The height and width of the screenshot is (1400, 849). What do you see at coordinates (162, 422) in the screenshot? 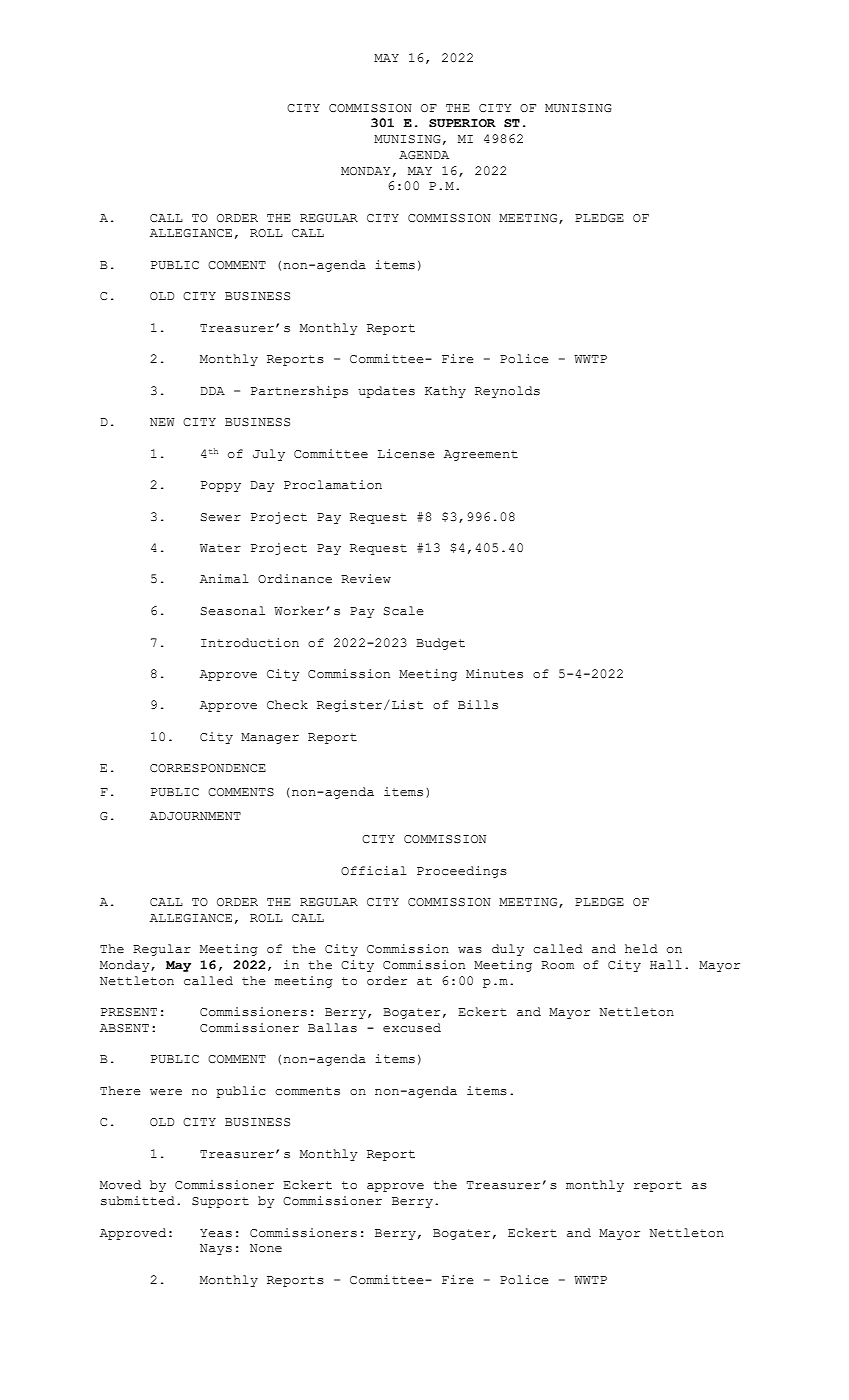
I see `NEW` at bounding box center [162, 422].
